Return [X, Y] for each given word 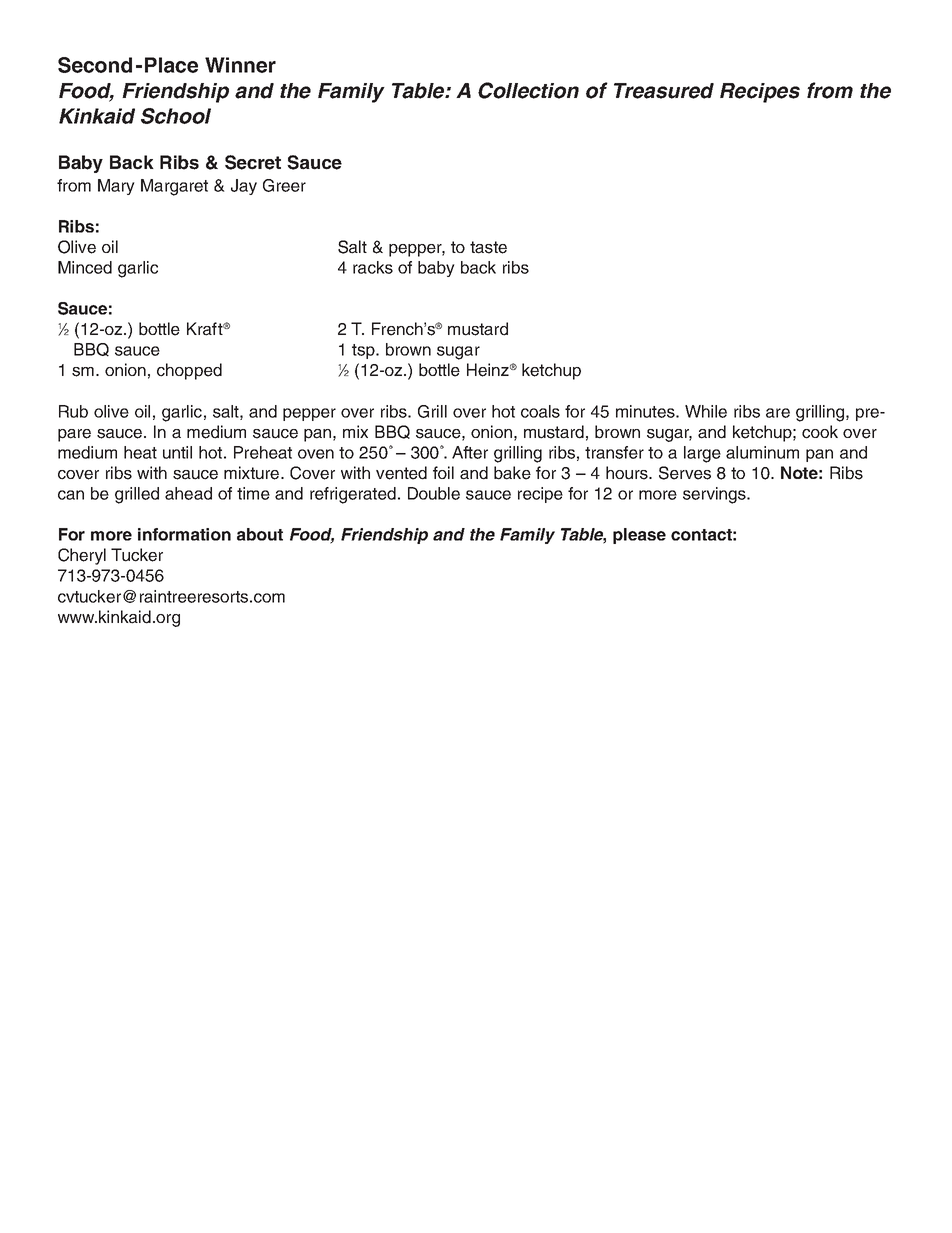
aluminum [762, 452]
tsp [364, 351]
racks [373, 267]
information [184, 534]
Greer [284, 185]
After [470, 452]
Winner [240, 65]
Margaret [174, 187]
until [177, 452]
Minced [85, 267]
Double [434, 493]
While [706, 411]
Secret [253, 162]
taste [488, 247]
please [639, 536]
